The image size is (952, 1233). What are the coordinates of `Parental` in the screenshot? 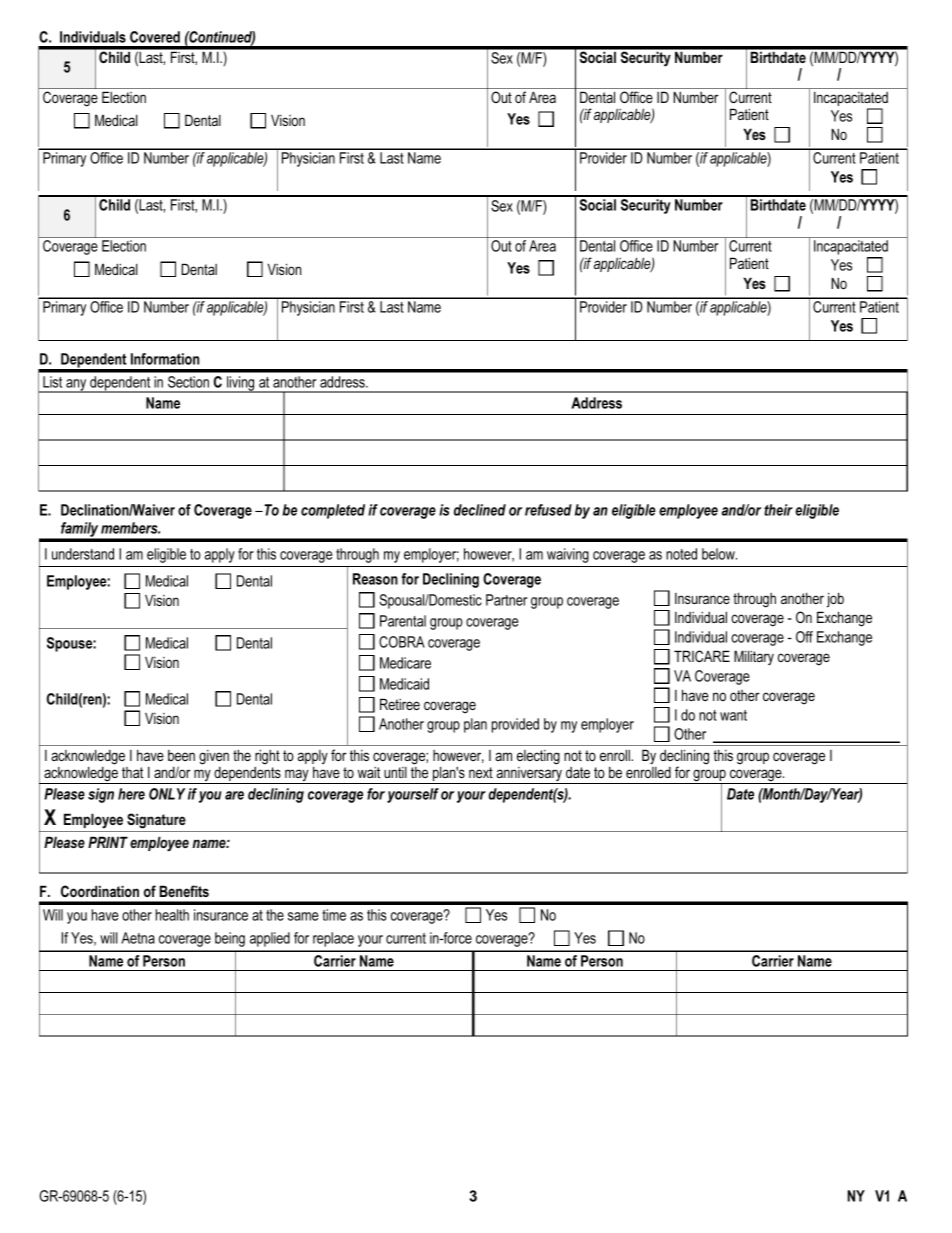 It's located at (403, 621).
